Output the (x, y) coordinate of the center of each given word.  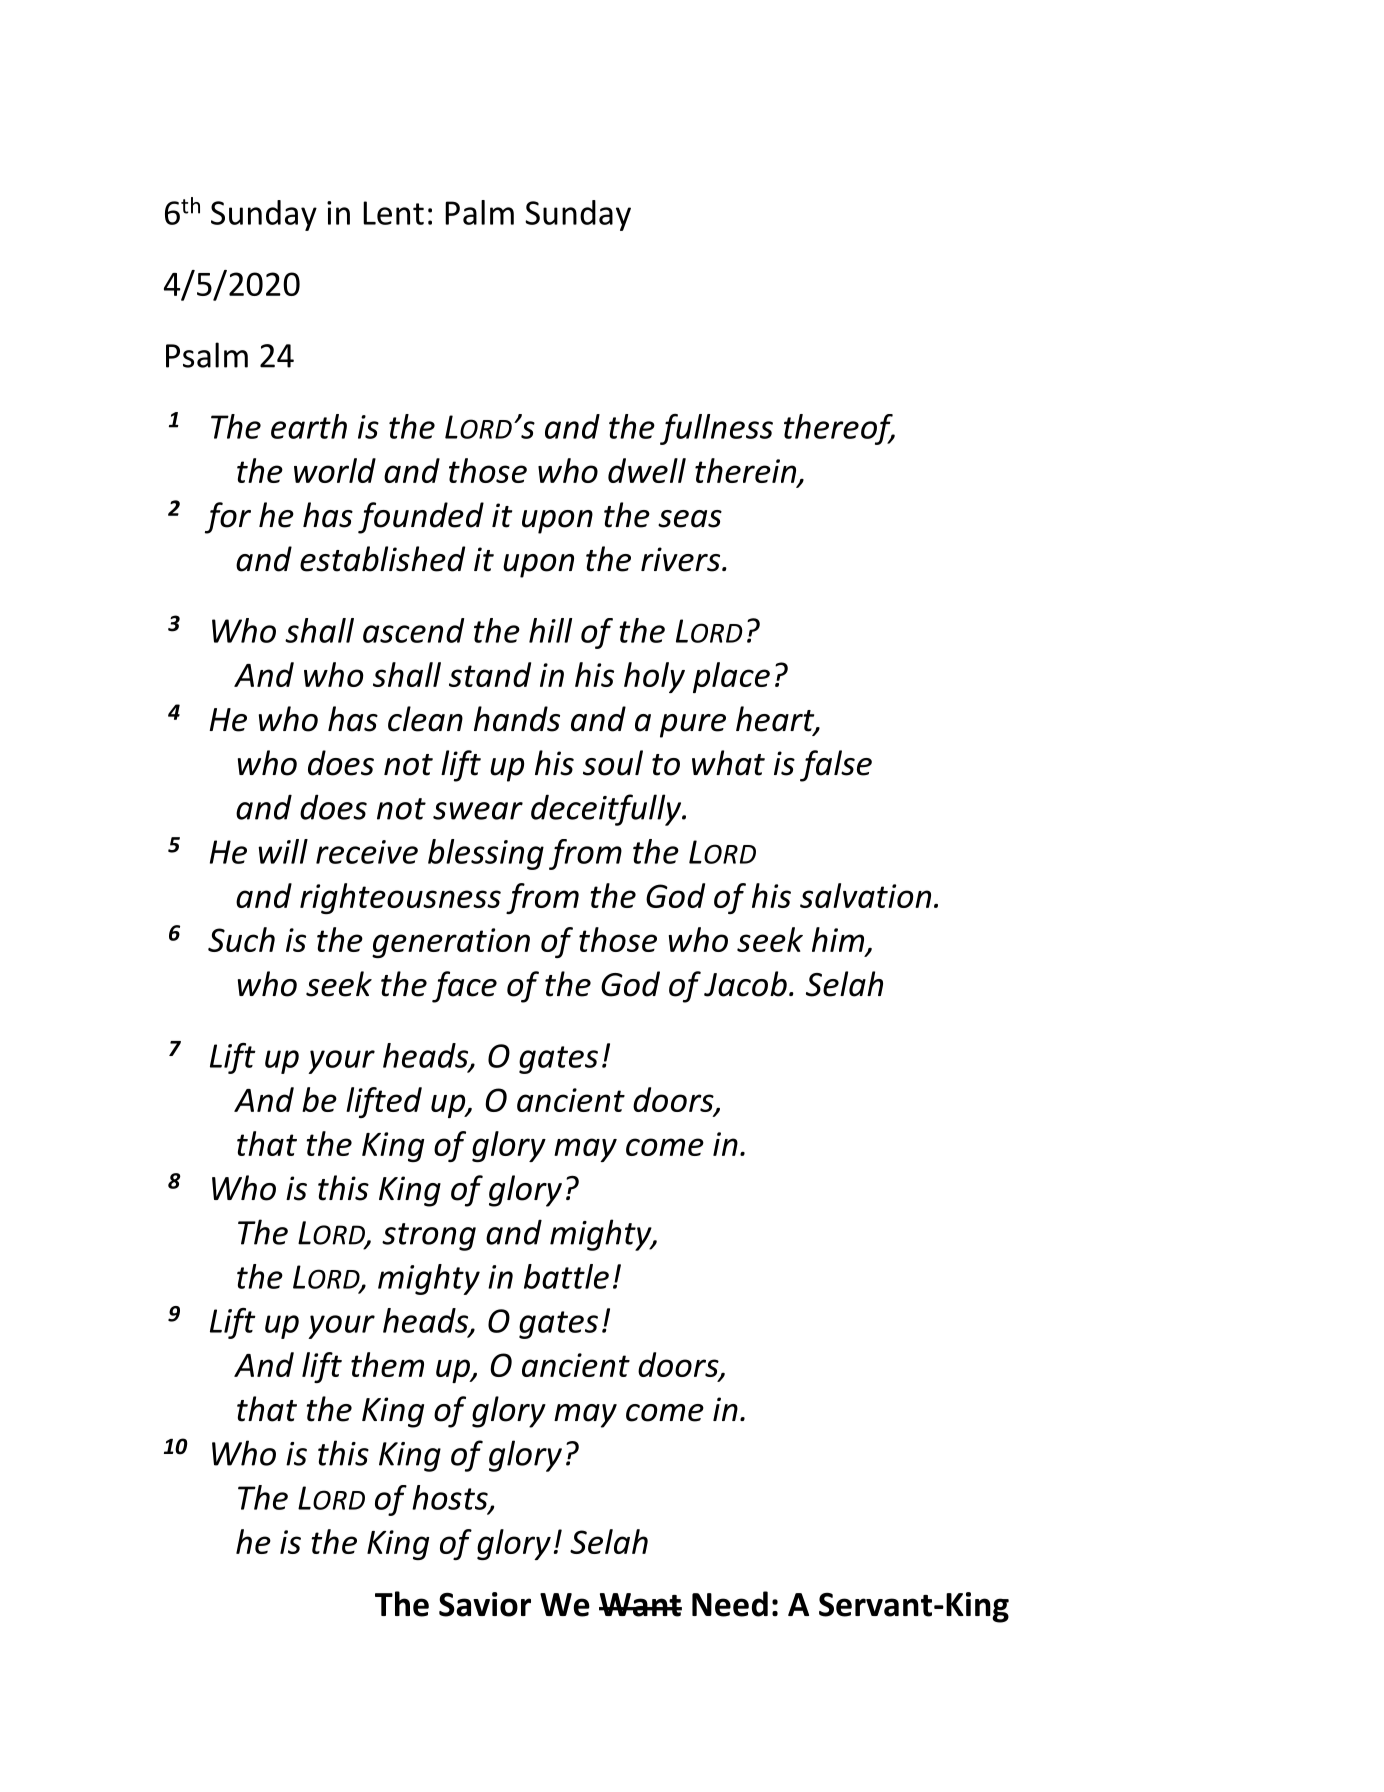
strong (429, 1237)
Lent (393, 213)
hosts (451, 1498)
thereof (839, 429)
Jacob (745, 984)
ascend (413, 630)
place (731, 677)
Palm (479, 212)
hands (517, 719)
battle (566, 1276)
